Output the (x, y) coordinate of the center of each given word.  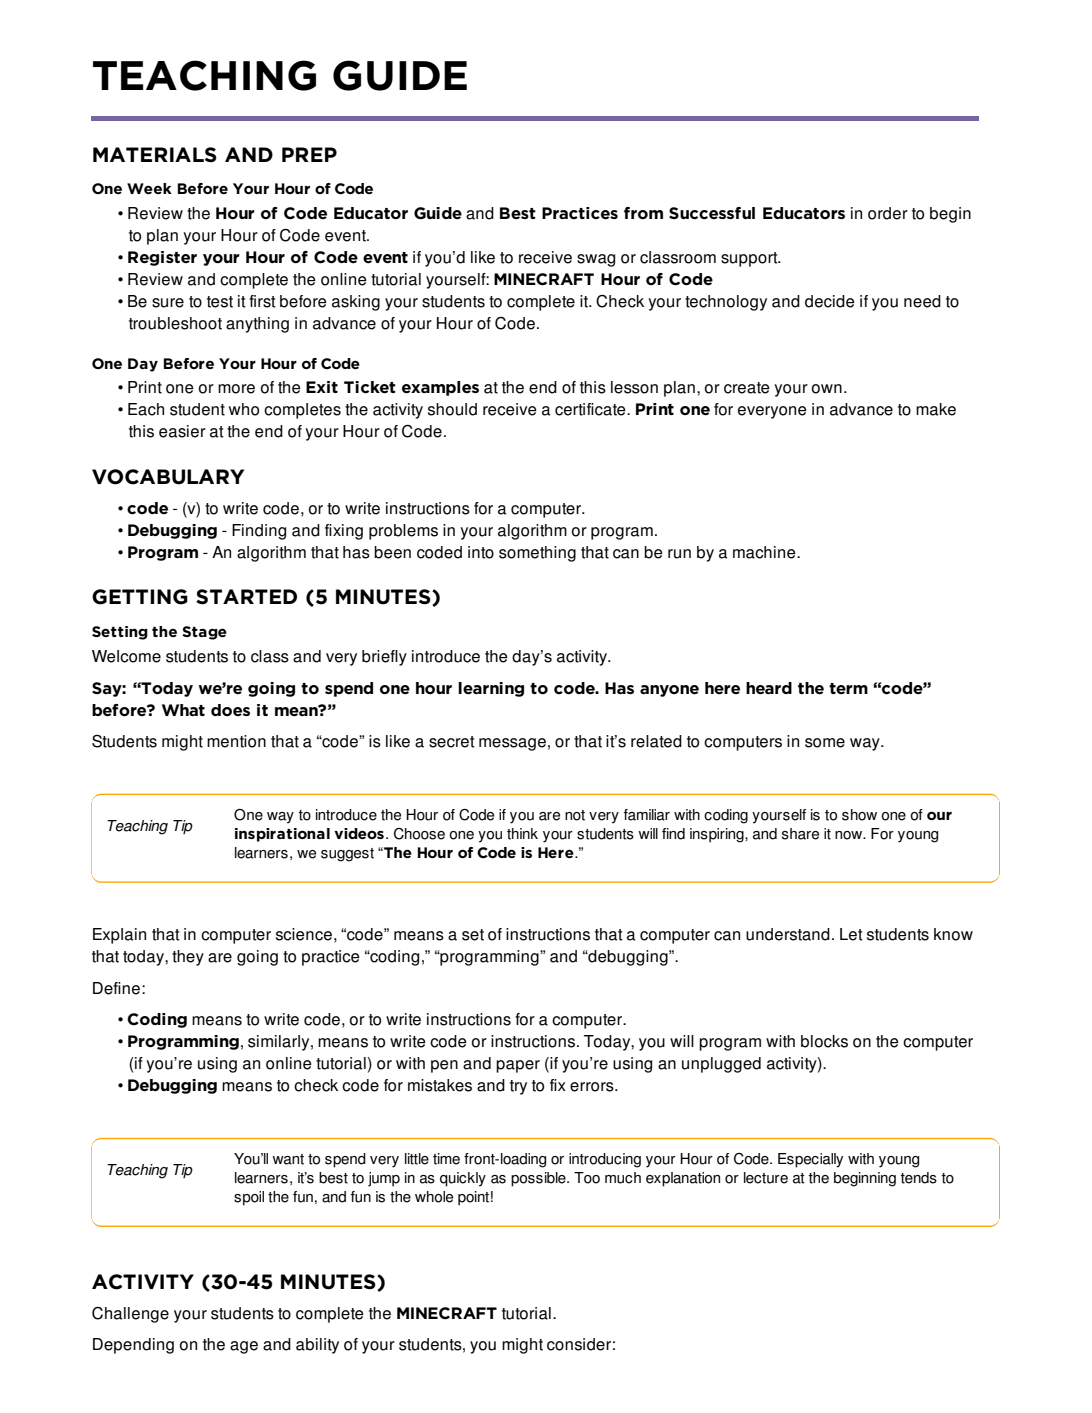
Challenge (130, 1315)
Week (149, 188)
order (888, 213)
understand (788, 934)
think (522, 834)
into (481, 552)
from (643, 213)
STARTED (246, 597)
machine (765, 552)
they (188, 958)
